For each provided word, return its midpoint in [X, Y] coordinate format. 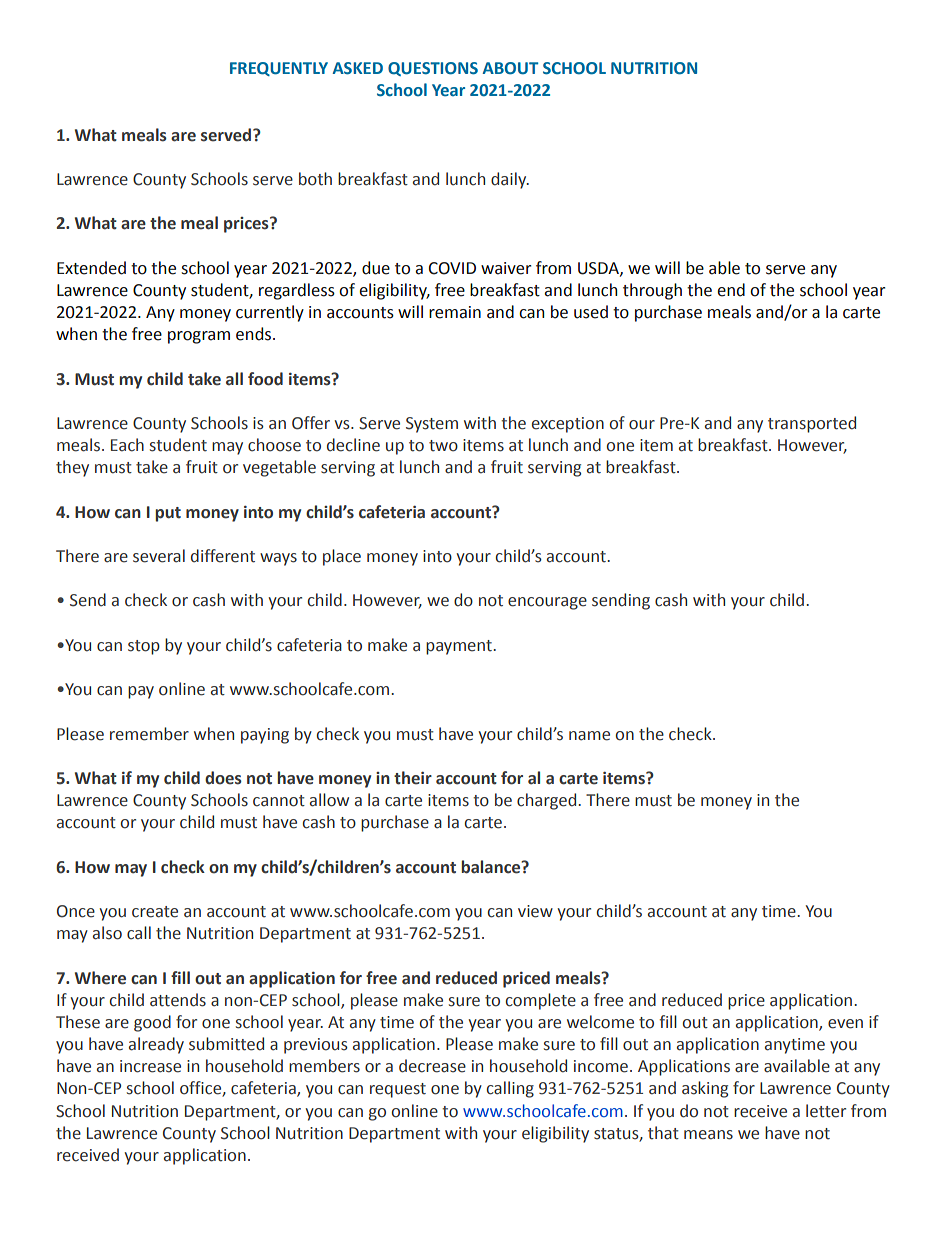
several [159, 556]
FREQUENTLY [279, 69]
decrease [432, 1066]
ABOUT [510, 68]
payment [460, 647]
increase [150, 1066]
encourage [547, 603]
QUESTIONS [433, 69]
